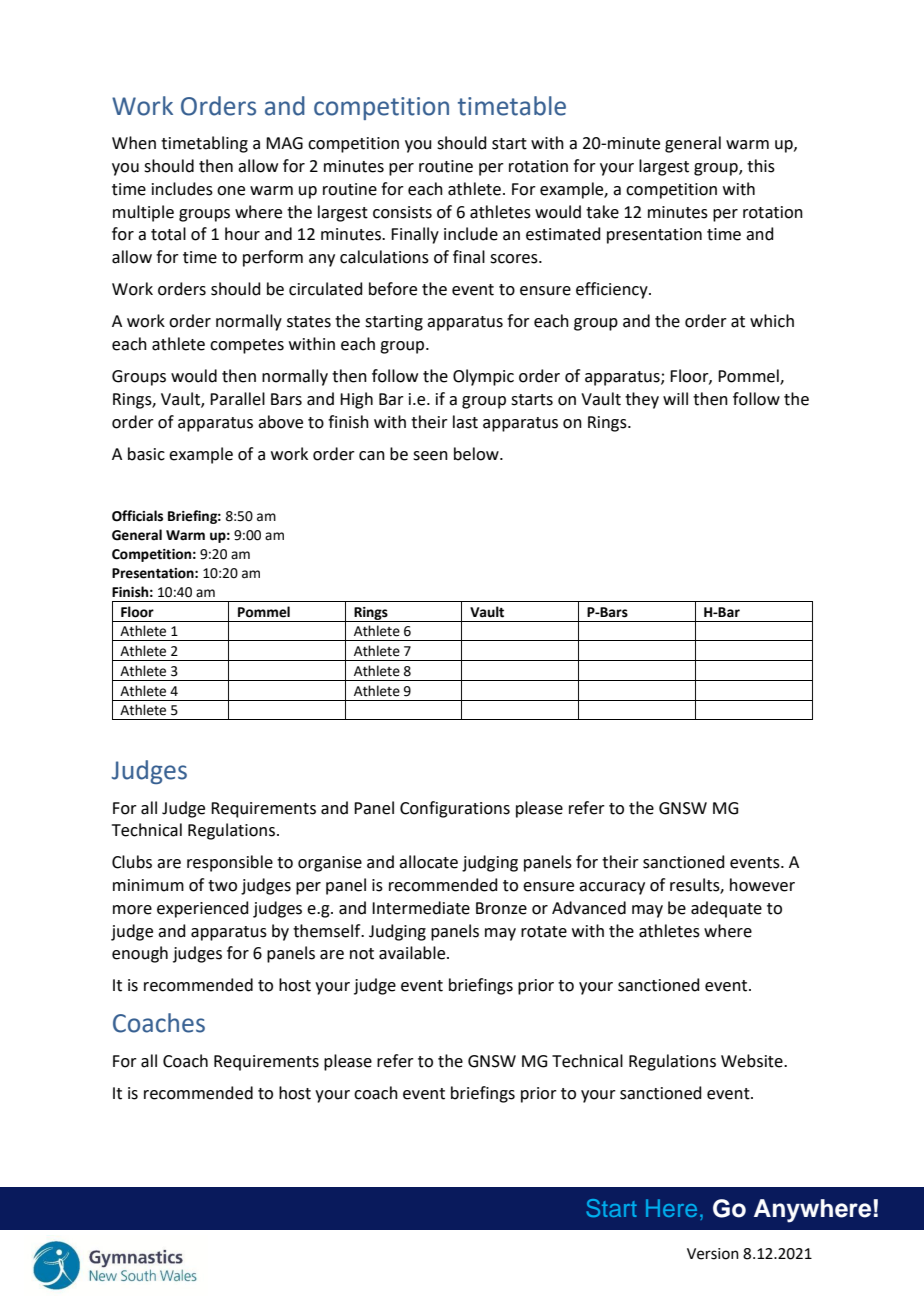 This screenshot has height=1308, width=924. Describe the element at coordinates (140, 954) in the screenshot. I see `enough` at that location.
